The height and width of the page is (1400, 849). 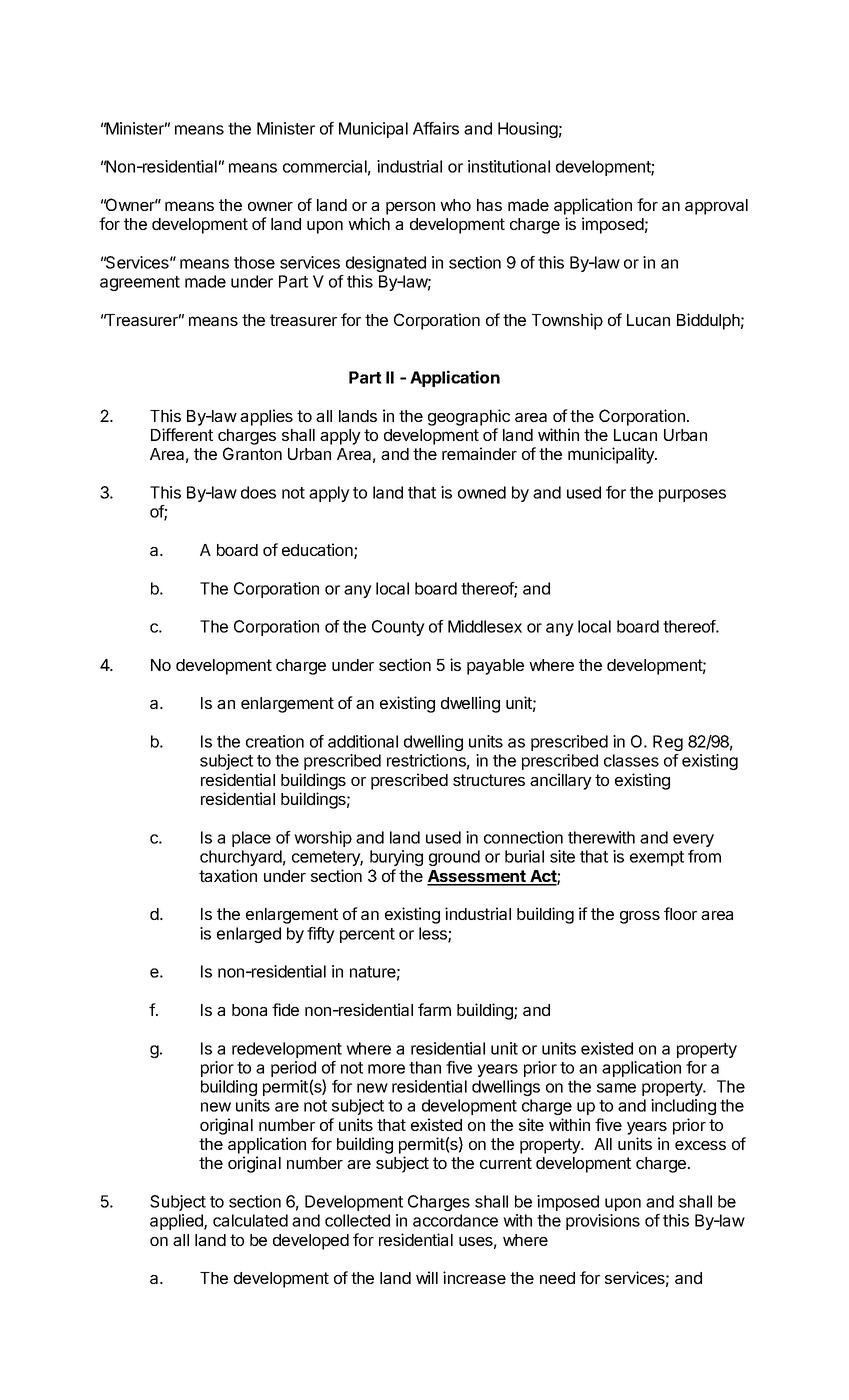 I want to click on will, so click(x=427, y=1277).
